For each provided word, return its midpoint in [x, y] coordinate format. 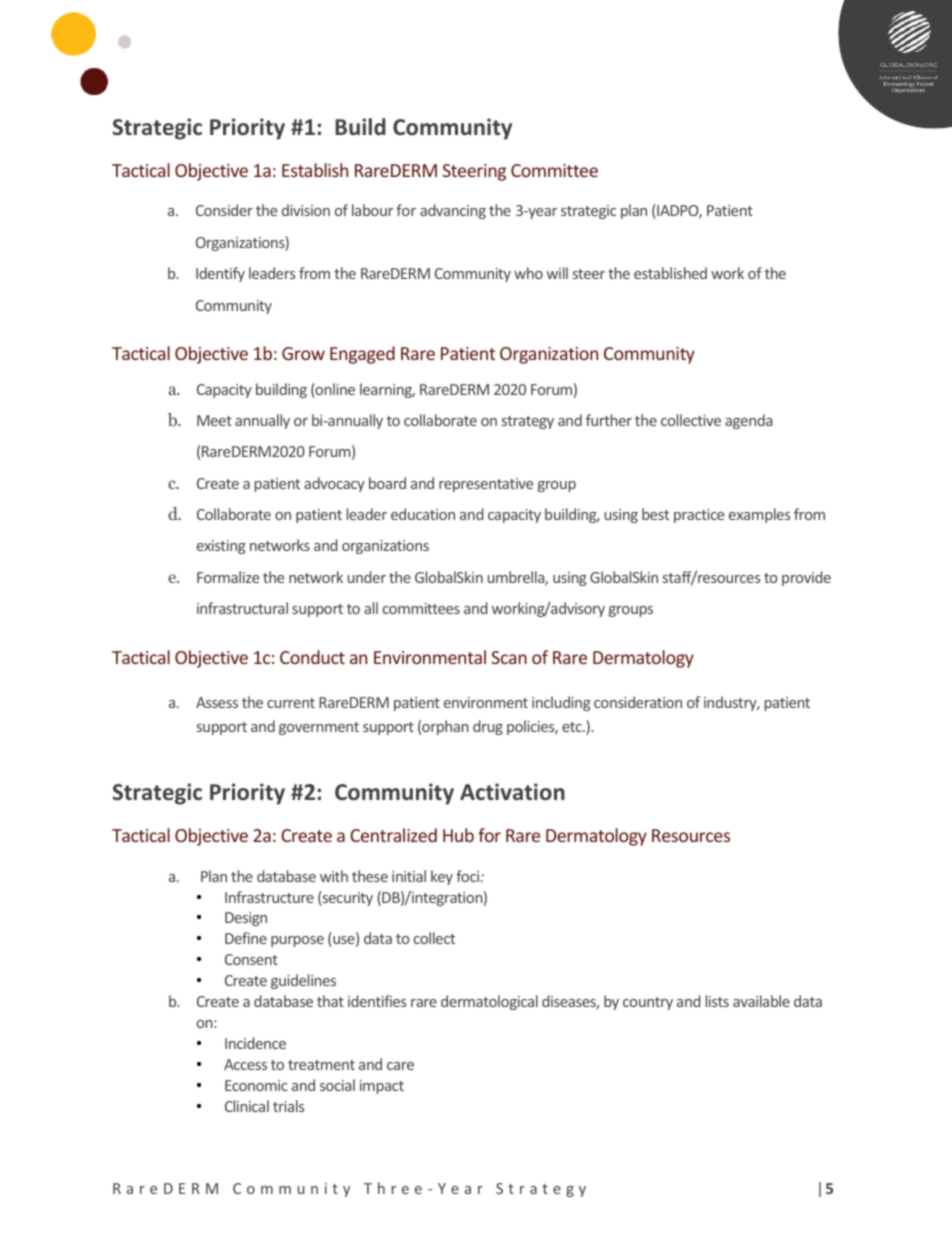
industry [731, 703]
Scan [509, 657]
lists [717, 1001]
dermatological [489, 1002]
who [528, 273]
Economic [256, 1085]
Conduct [312, 657]
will [557, 273]
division [306, 210]
